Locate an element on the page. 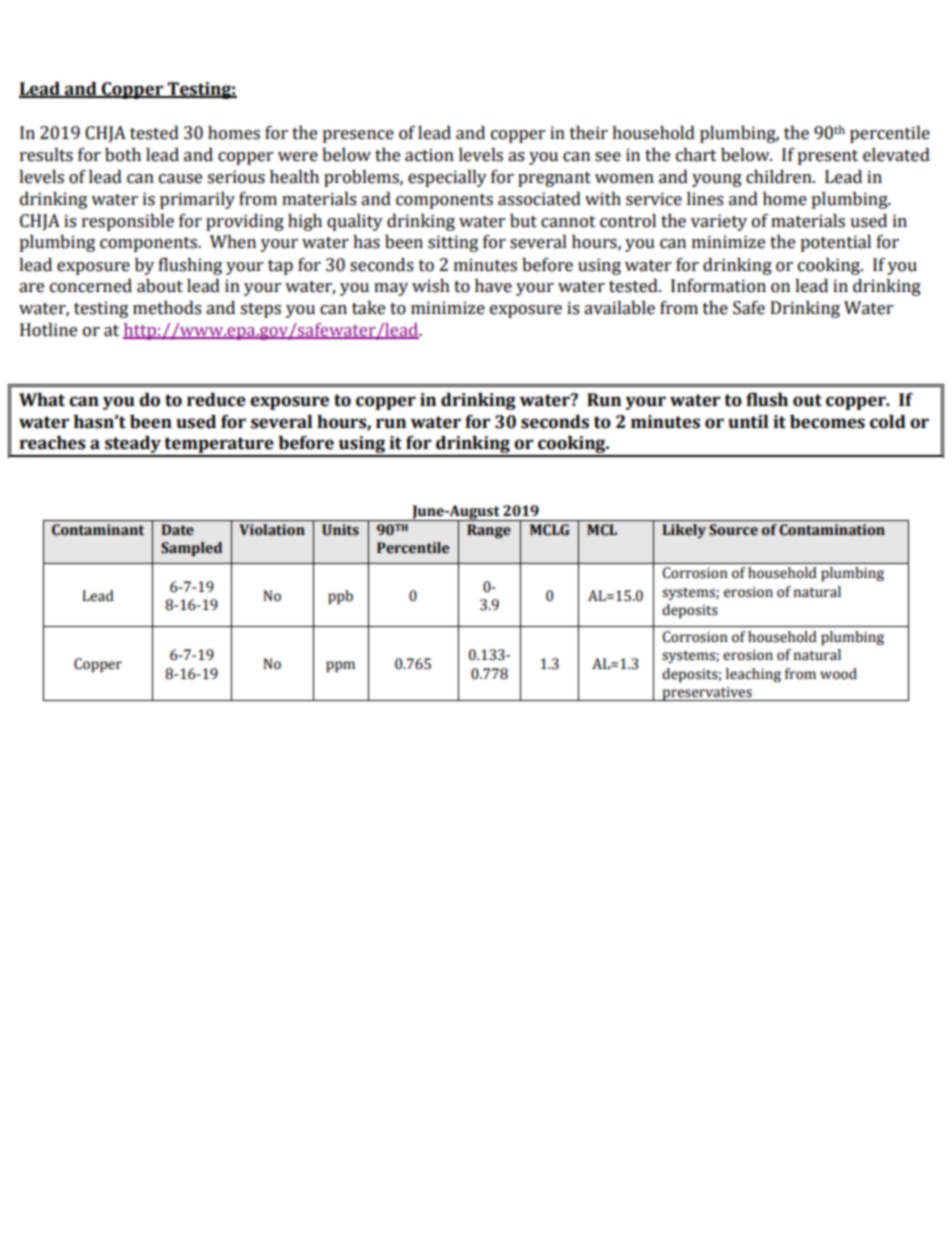 This image has height=1233, width=952. preservatives is located at coordinates (707, 694).
